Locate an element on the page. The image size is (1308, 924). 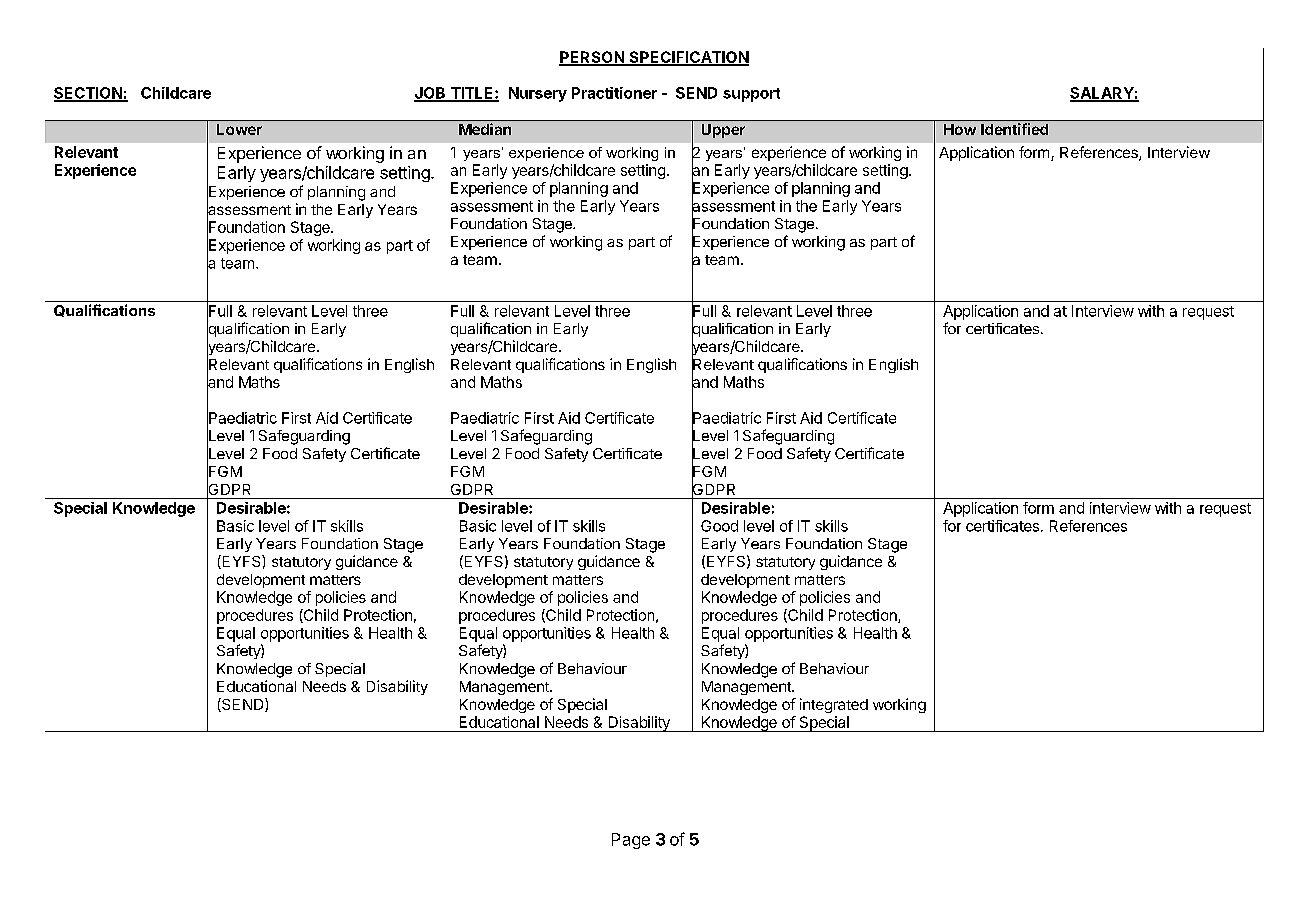
integrated is located at coordinates (834, 705).
